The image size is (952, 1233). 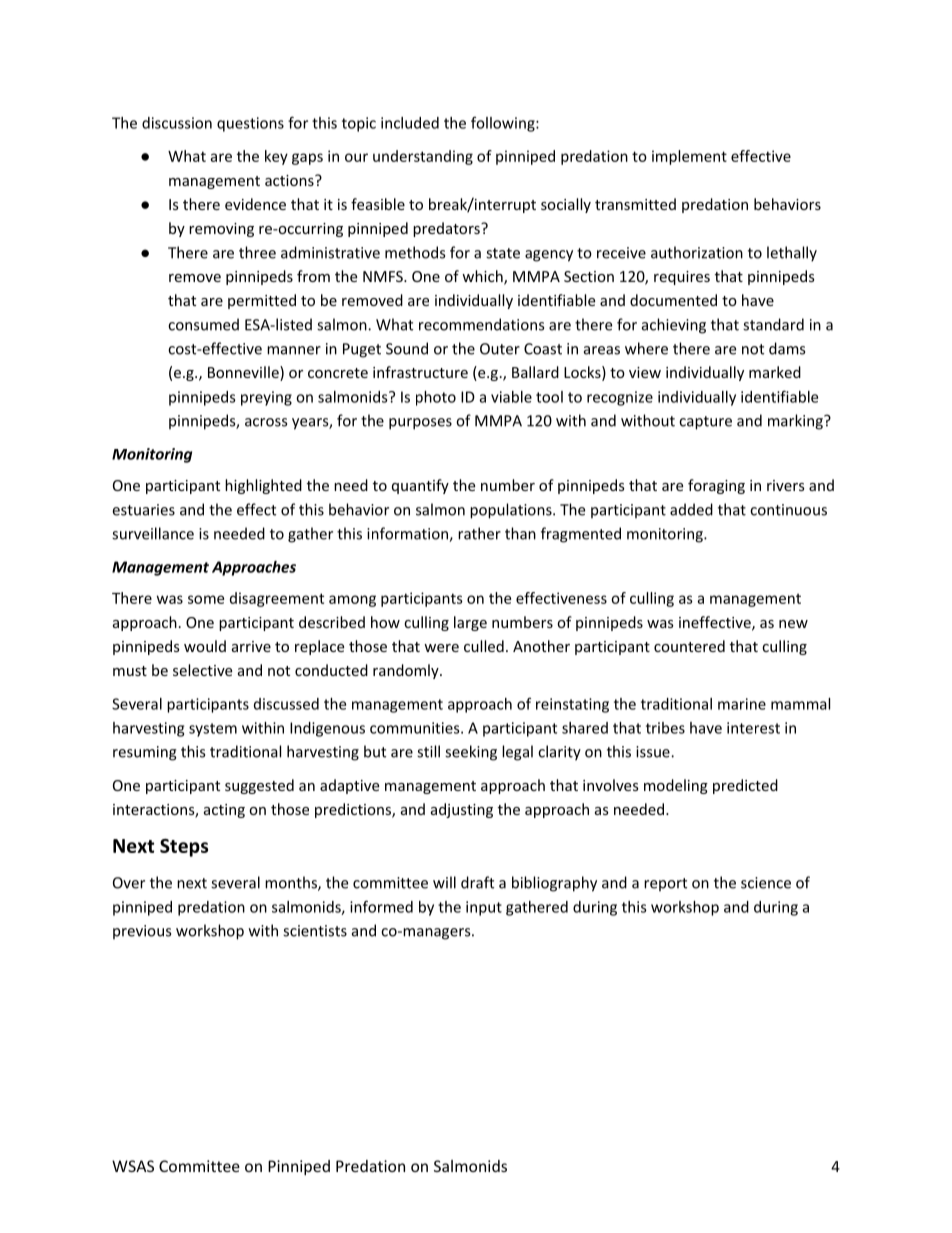 I want to click on understanding, so click(x=423, y=157).
